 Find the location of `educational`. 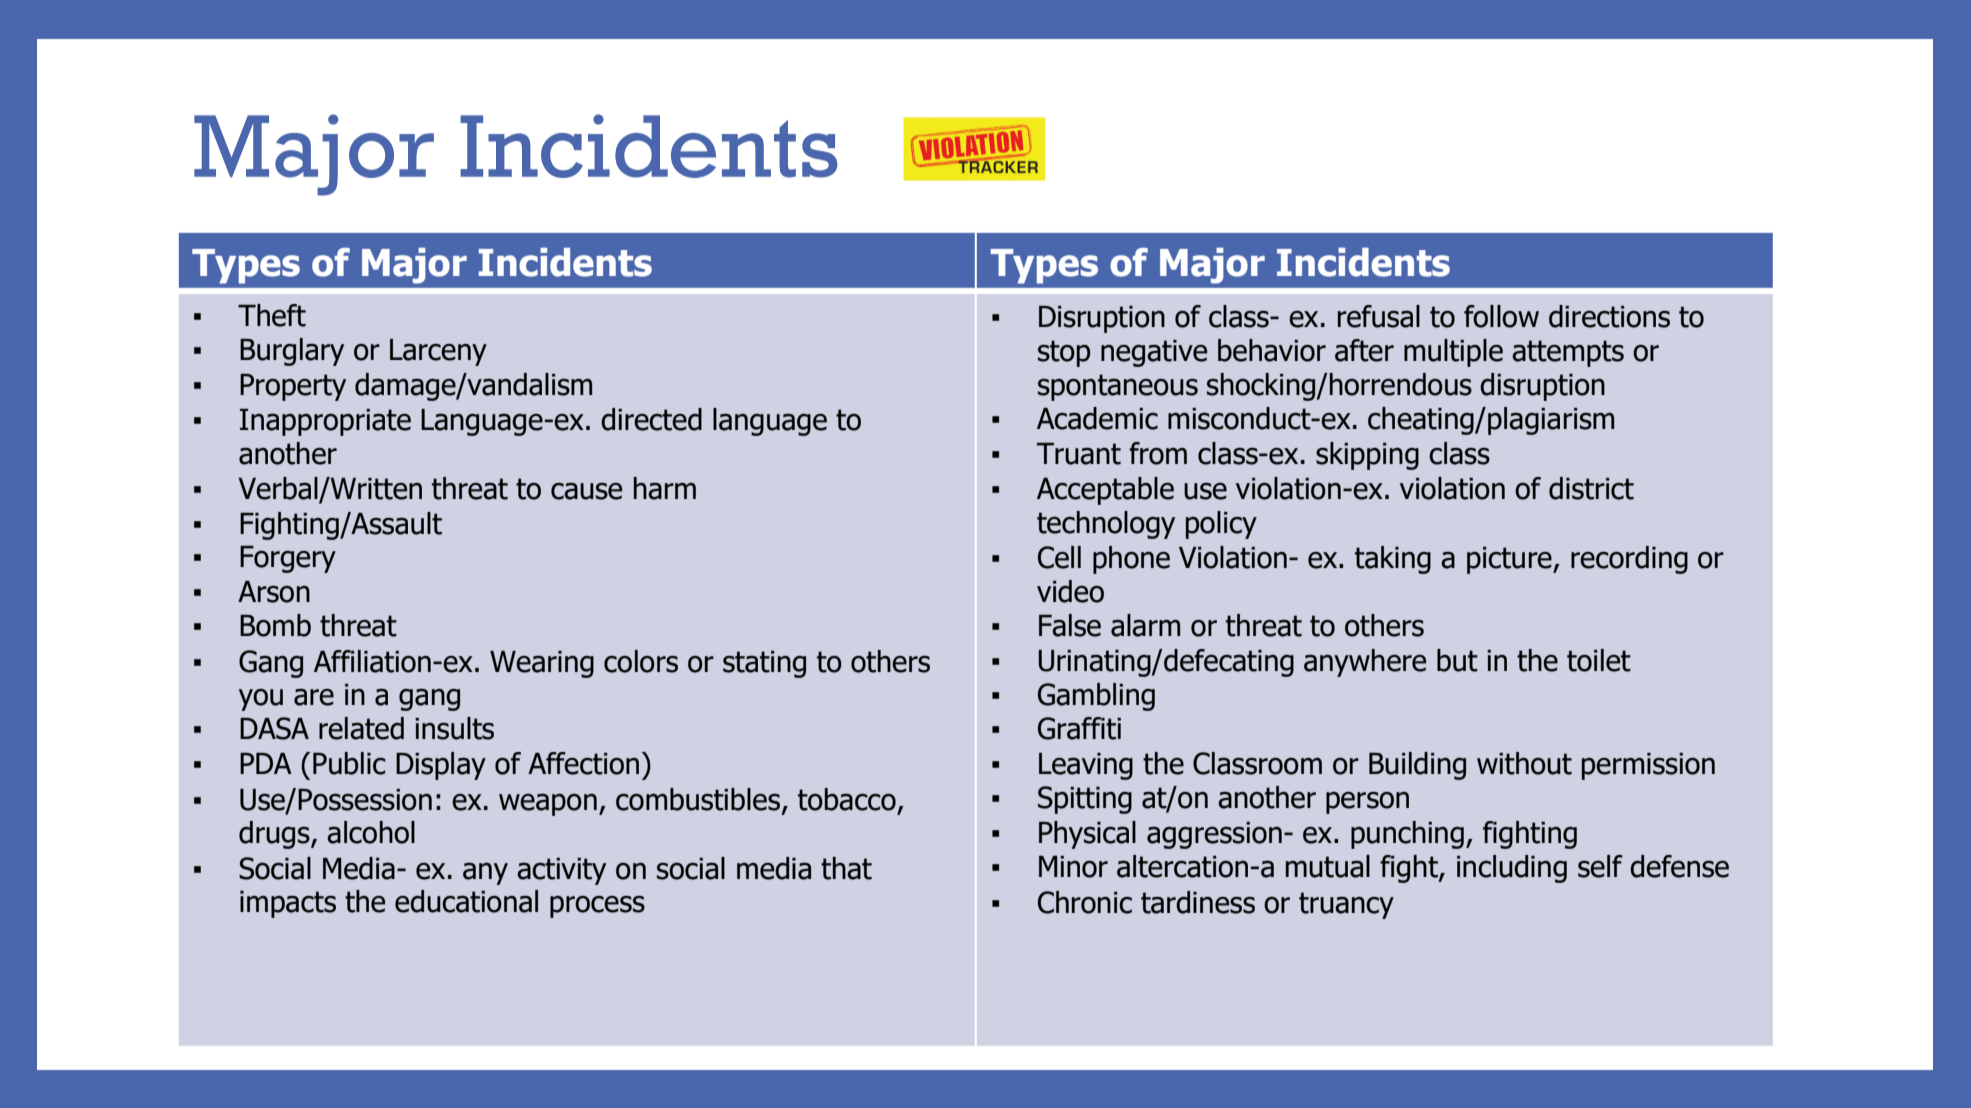

educational is located at coordinates (466, 901).
